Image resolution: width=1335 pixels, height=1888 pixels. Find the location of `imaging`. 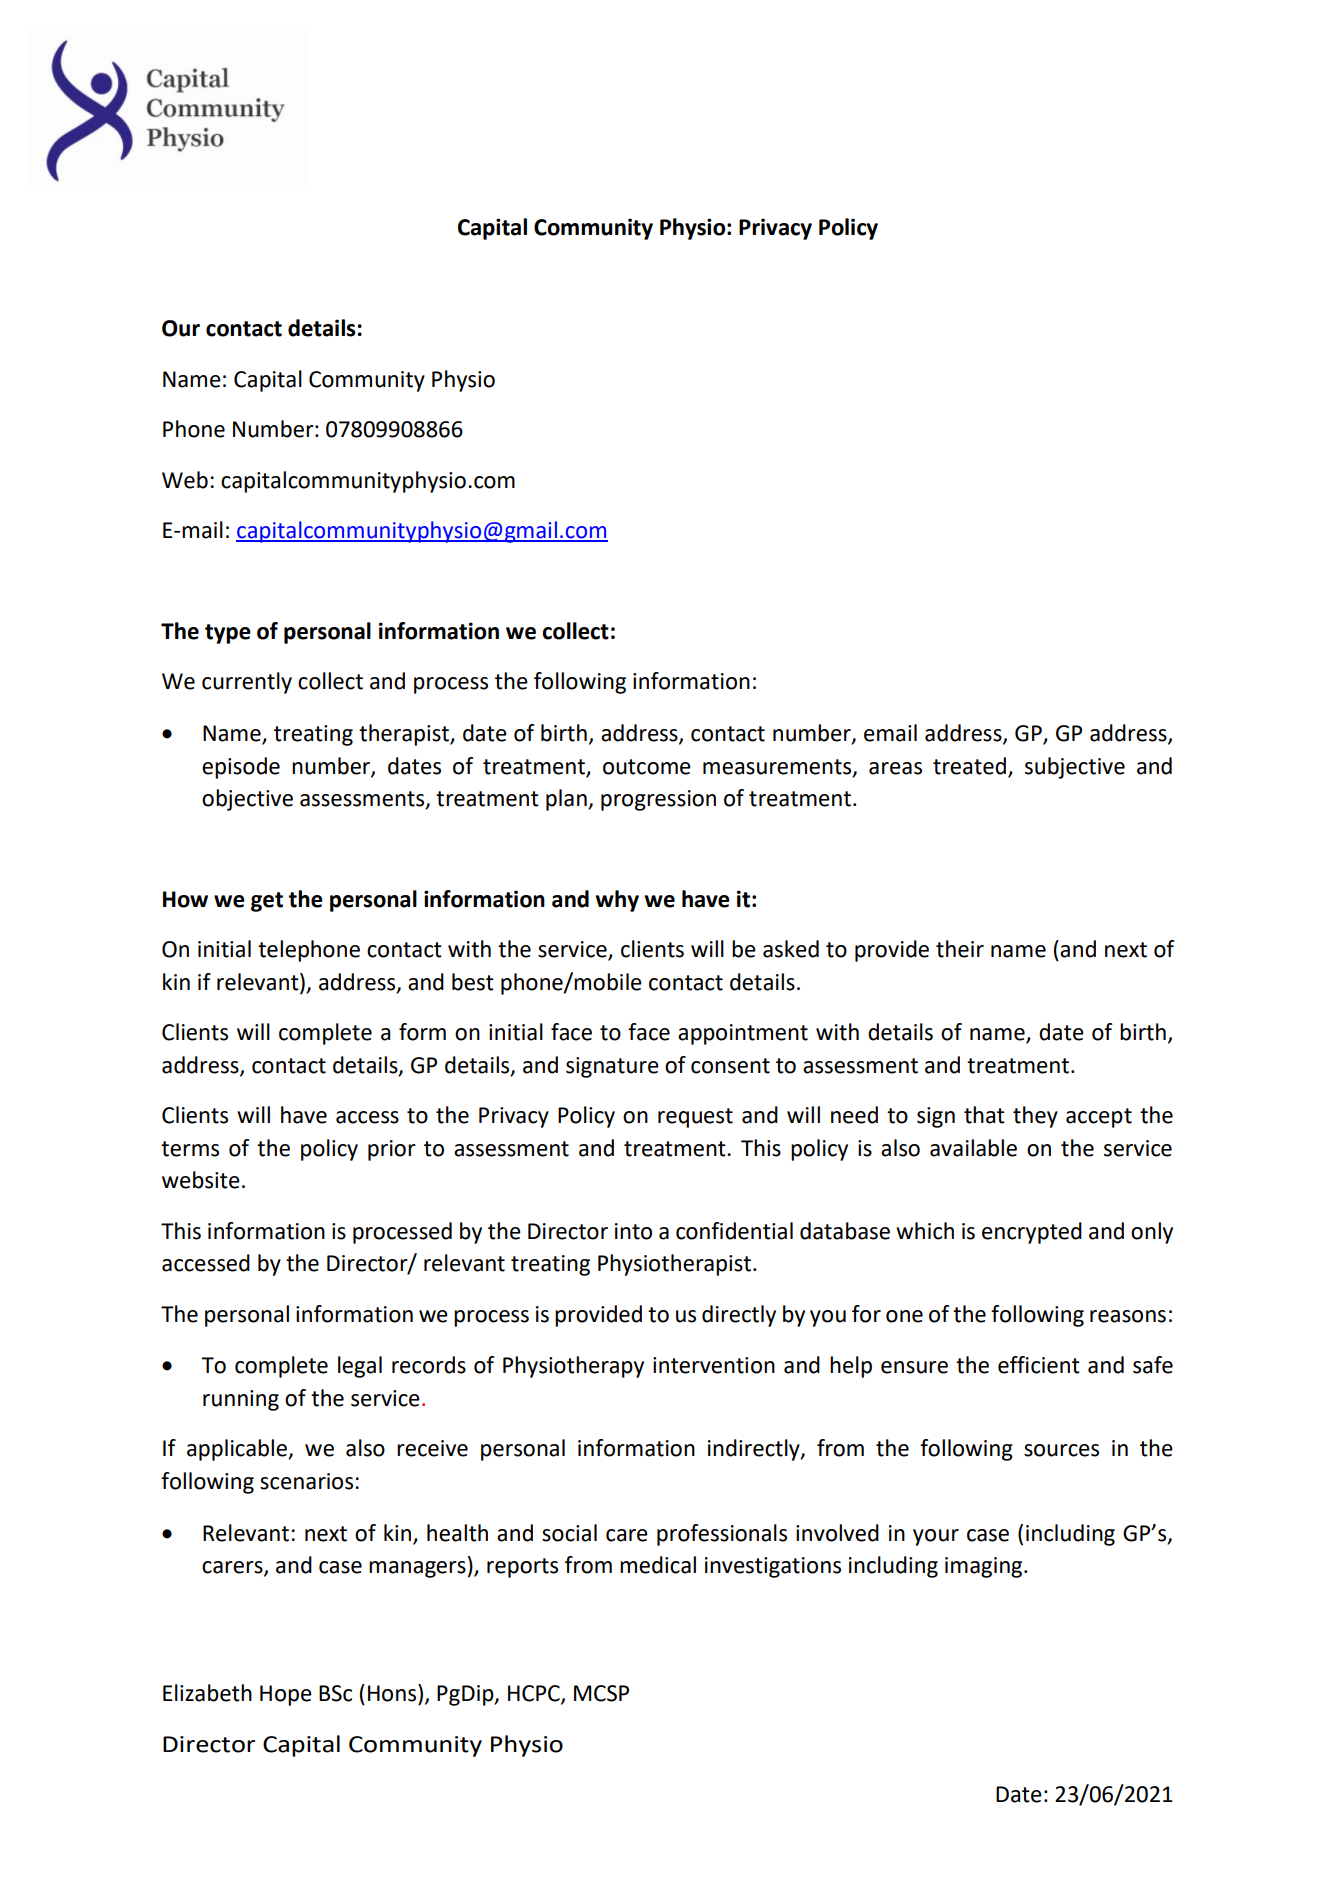

imaging is located at coordinates (985, 1567).
